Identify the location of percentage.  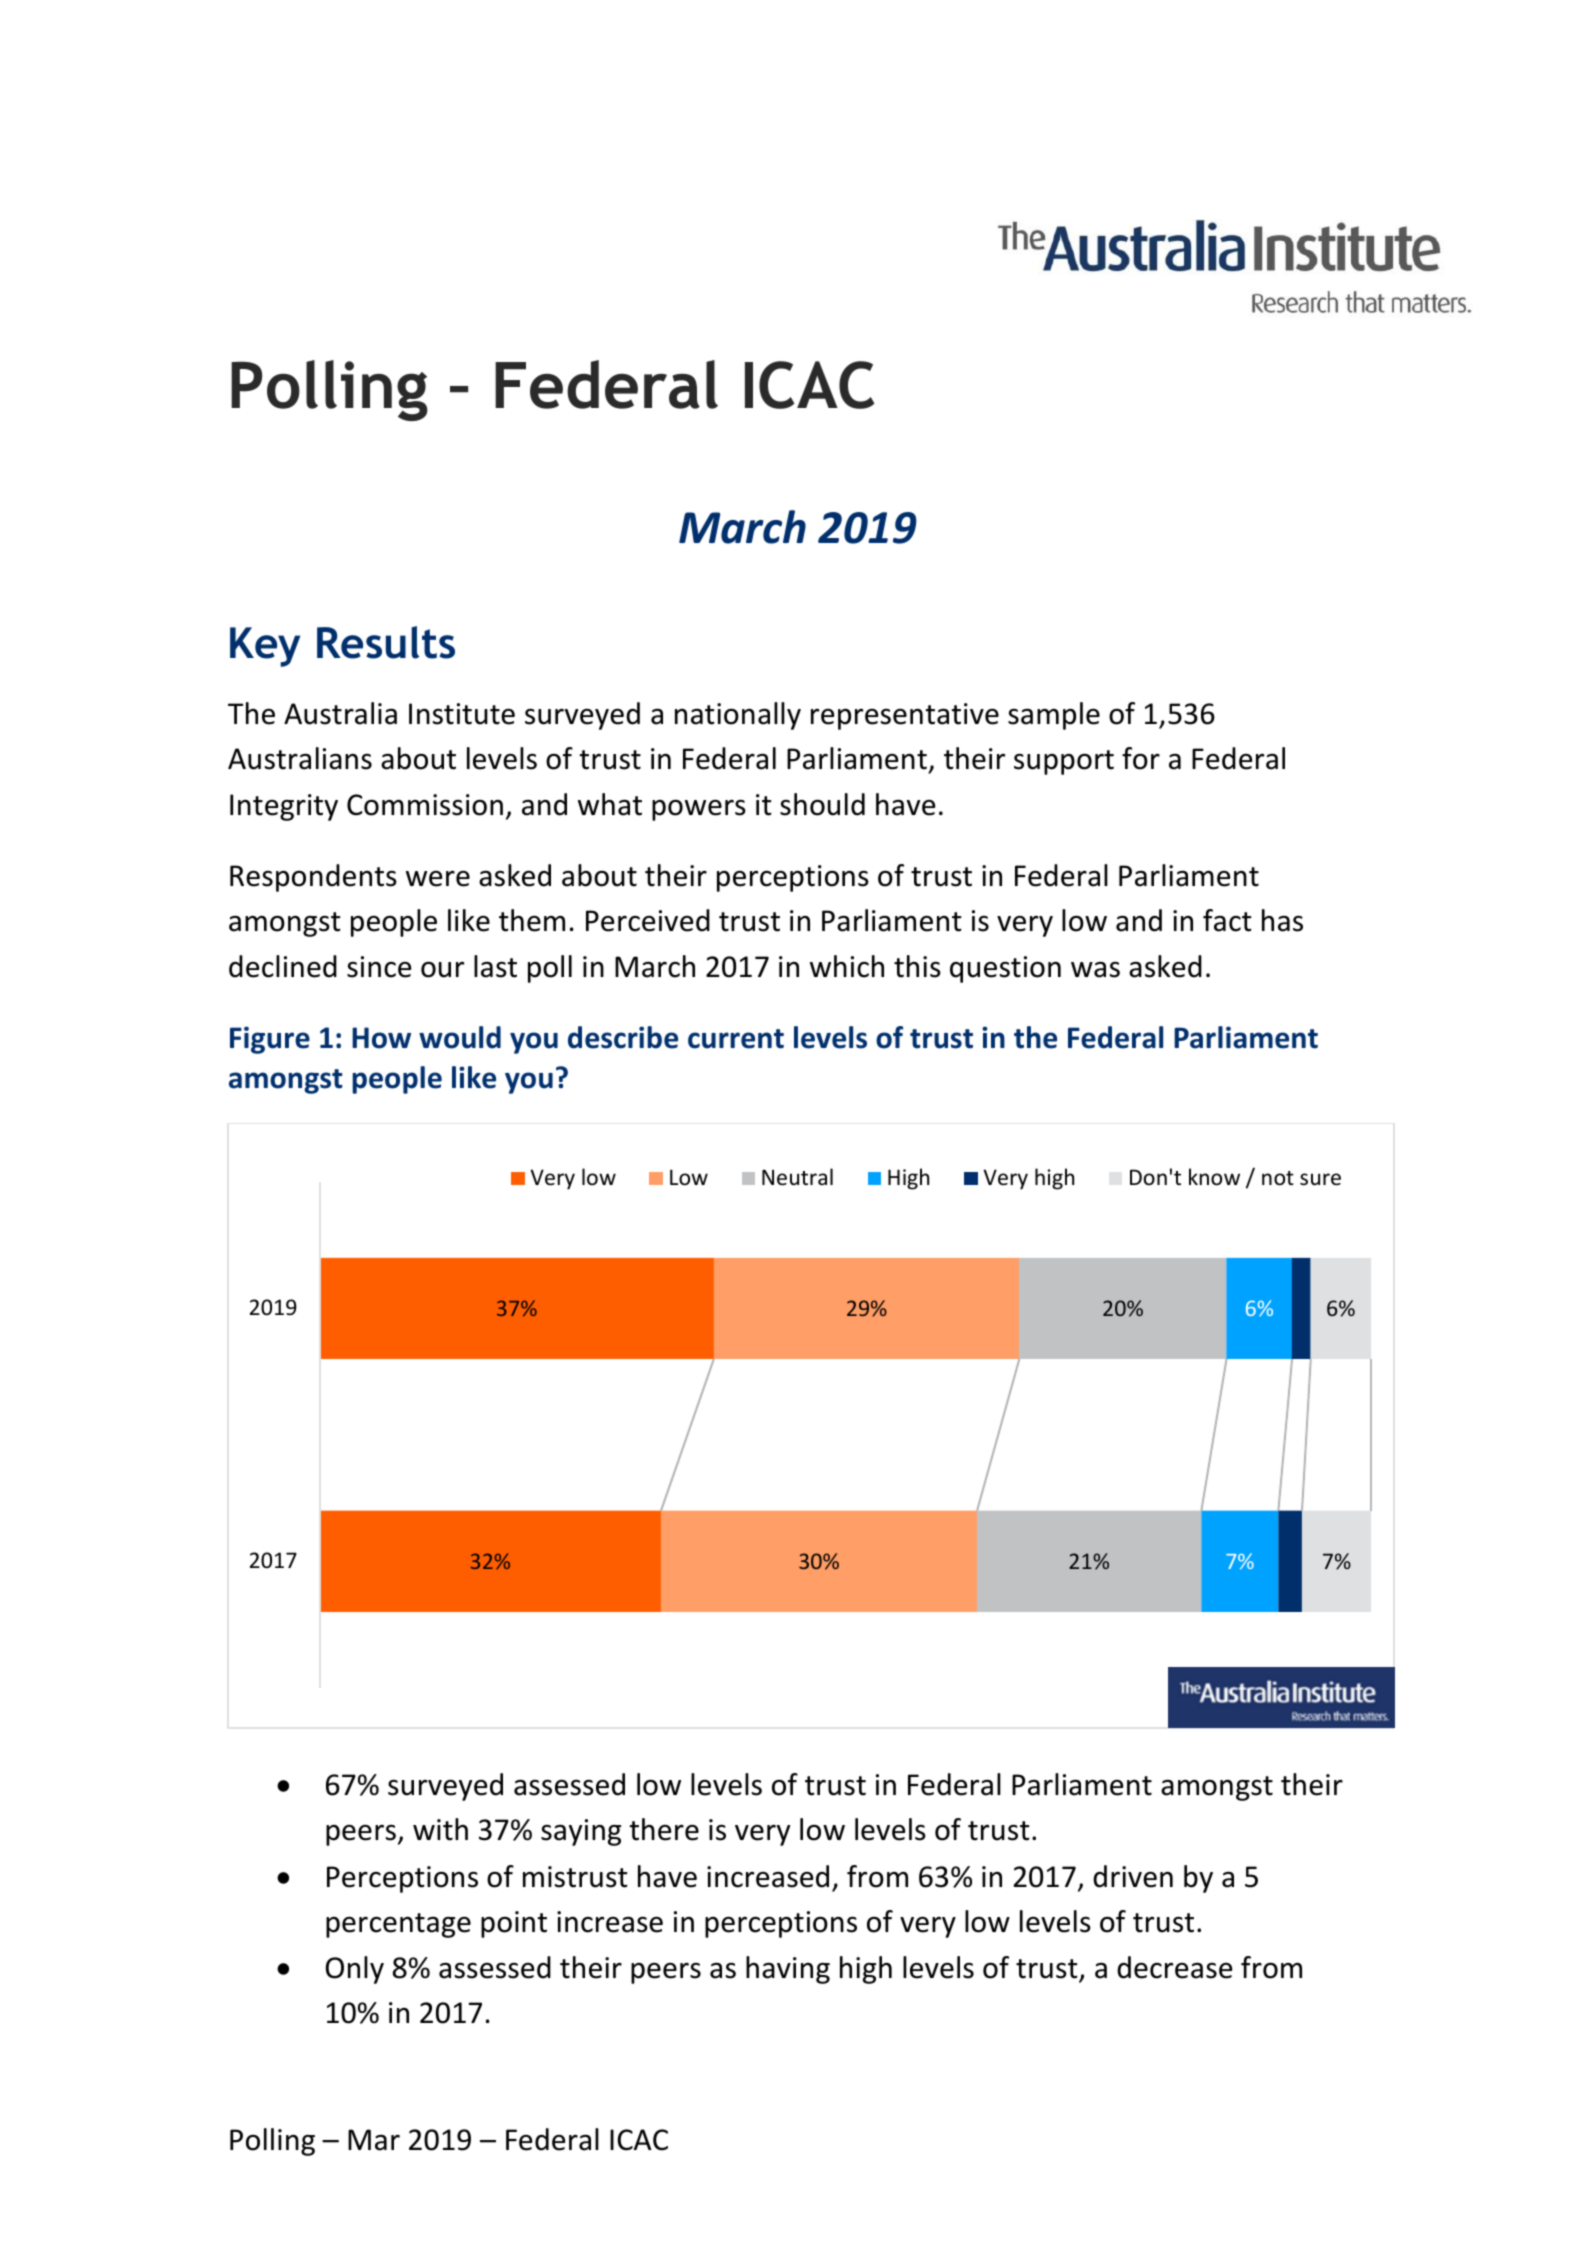
(398, 1925).
